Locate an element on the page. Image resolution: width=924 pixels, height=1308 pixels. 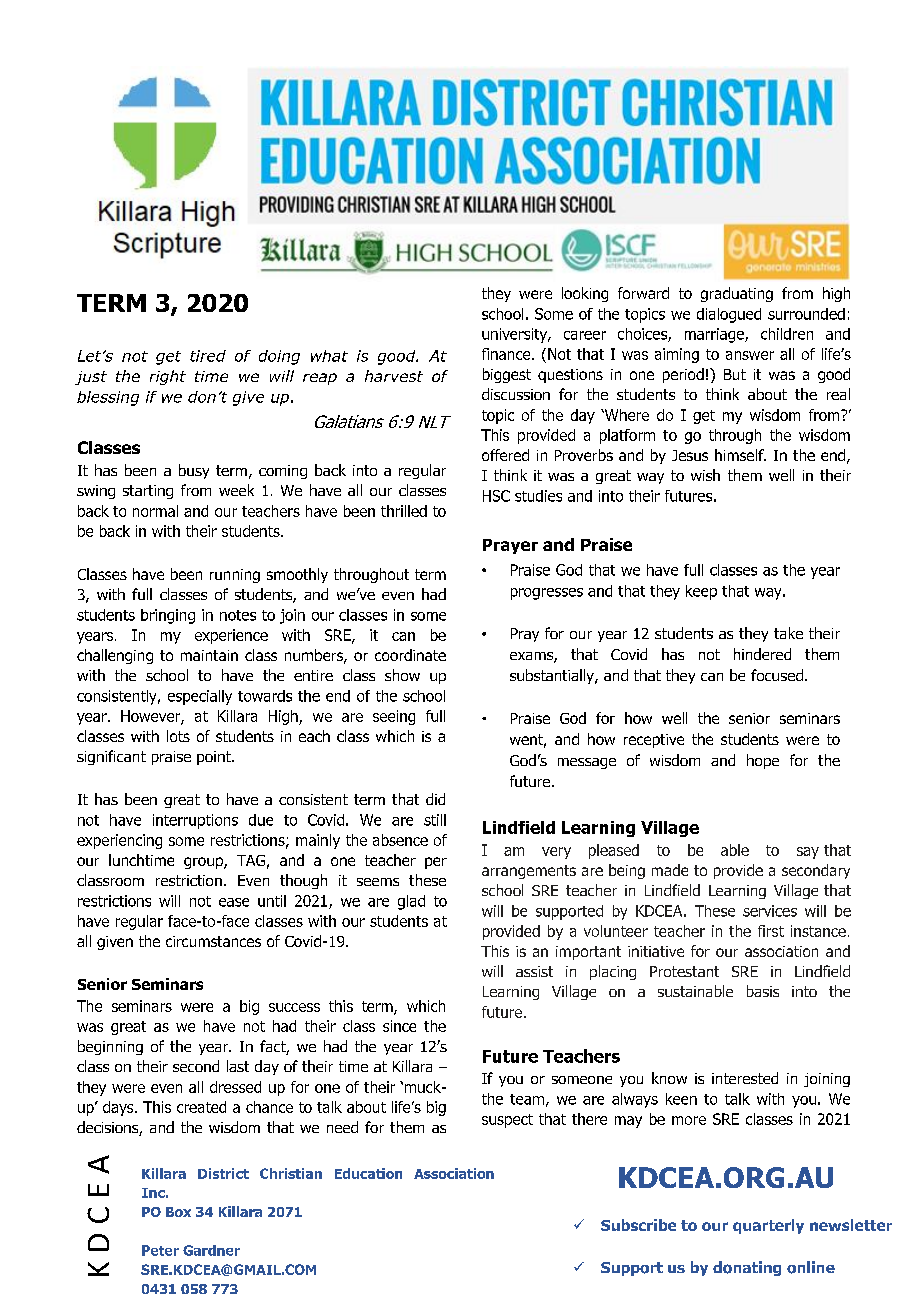
quarterly is located at coordinates (768, 1226).
